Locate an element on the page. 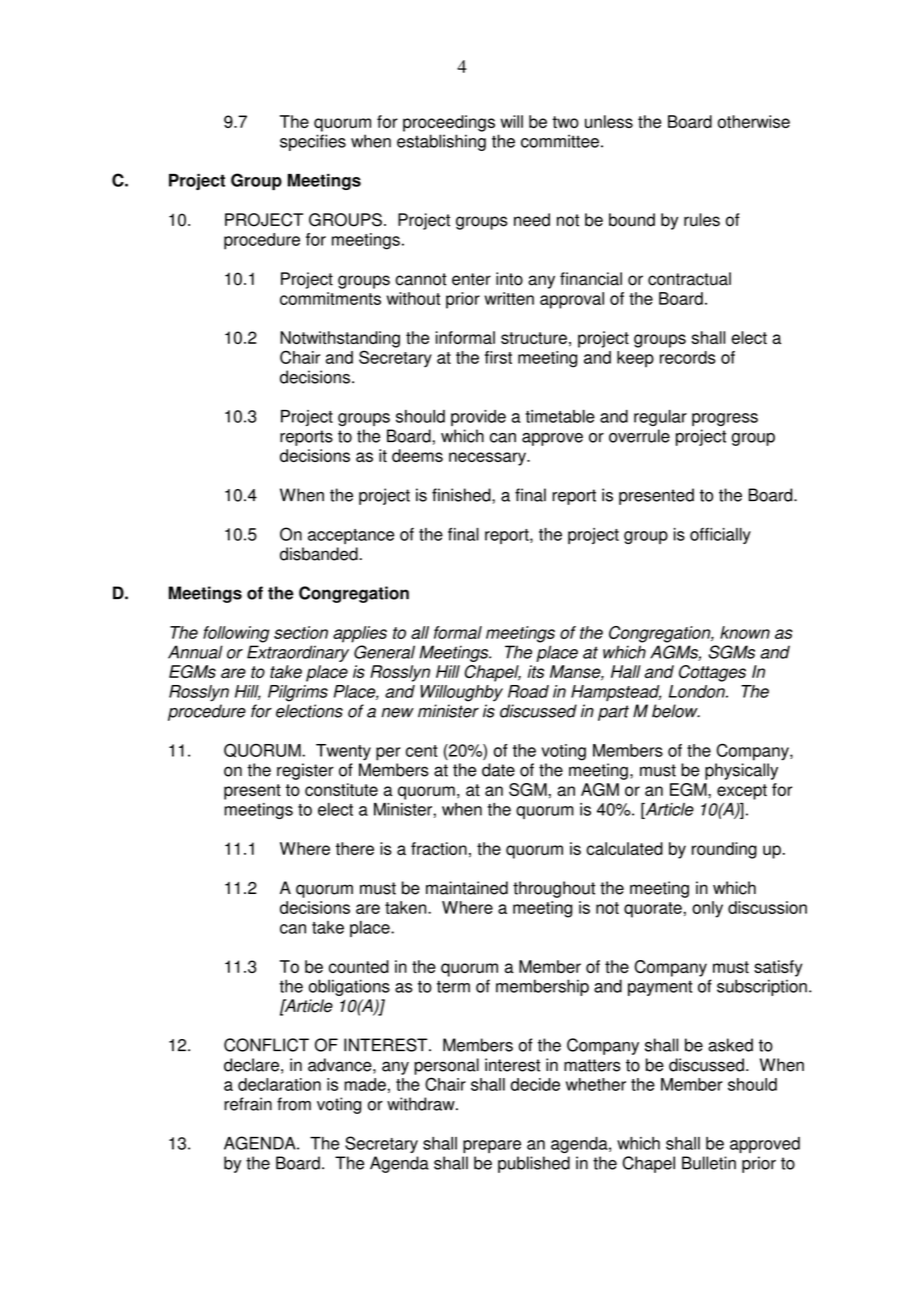 Image resolution: width=924 pixels, height=1308 pixels. date is located at coordinates (498, 770).
